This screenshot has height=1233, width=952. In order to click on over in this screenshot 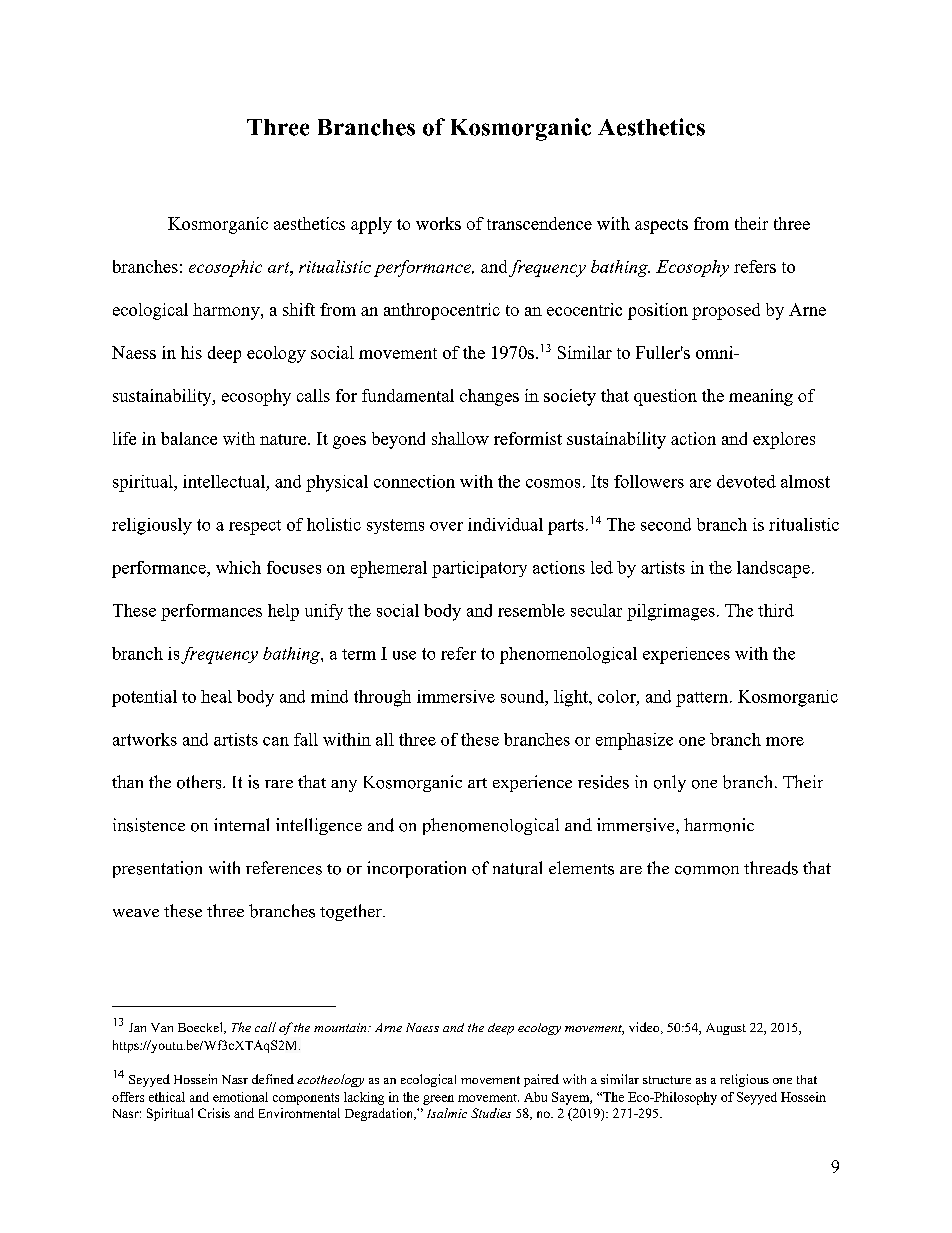, I will do `click(446, 526)`.
